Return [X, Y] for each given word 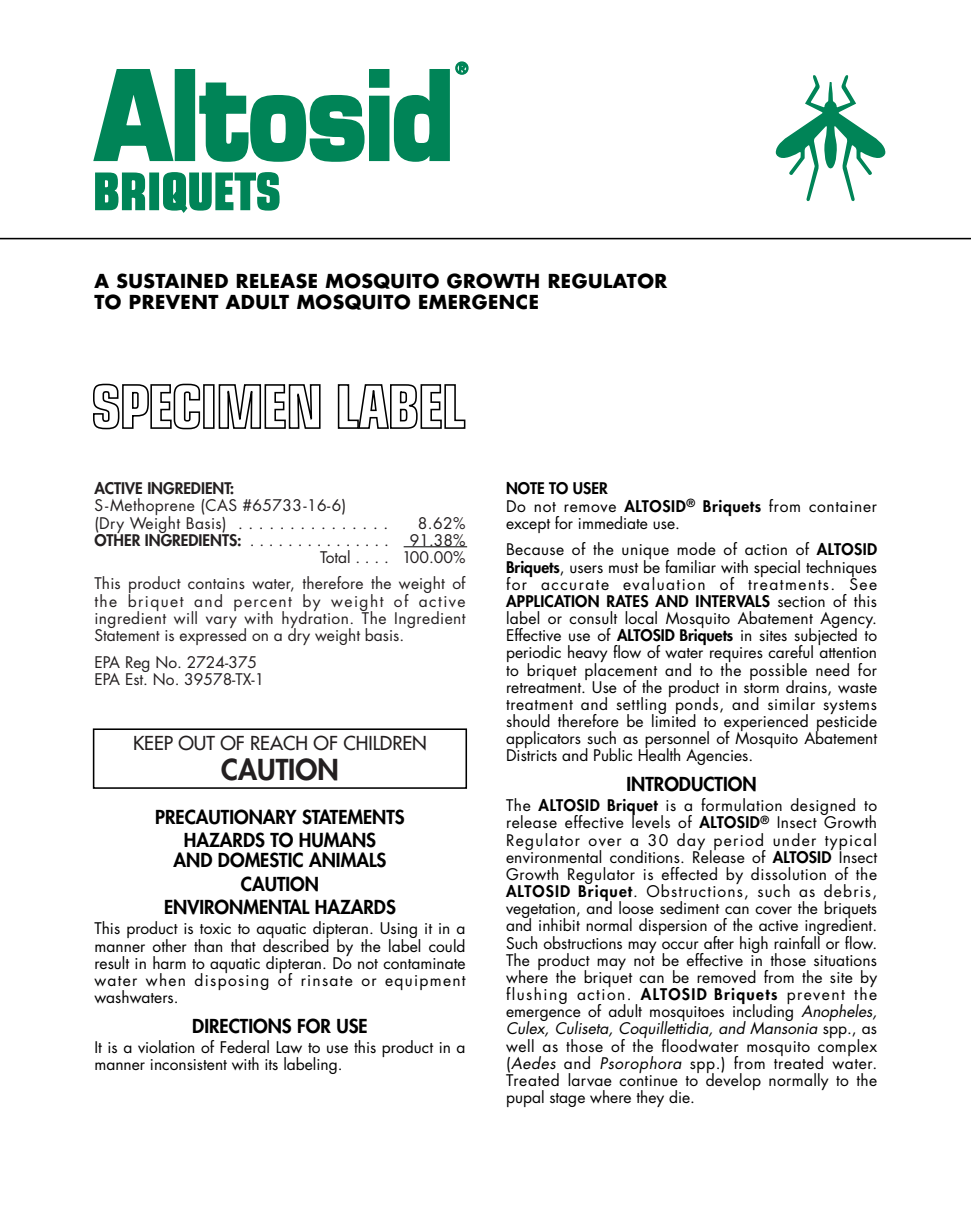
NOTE [525, 488]
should [528, 721]
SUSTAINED [172, 281]
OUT [196, 743]
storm [761, 688]
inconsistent [189, 1064]
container [843, 506]
